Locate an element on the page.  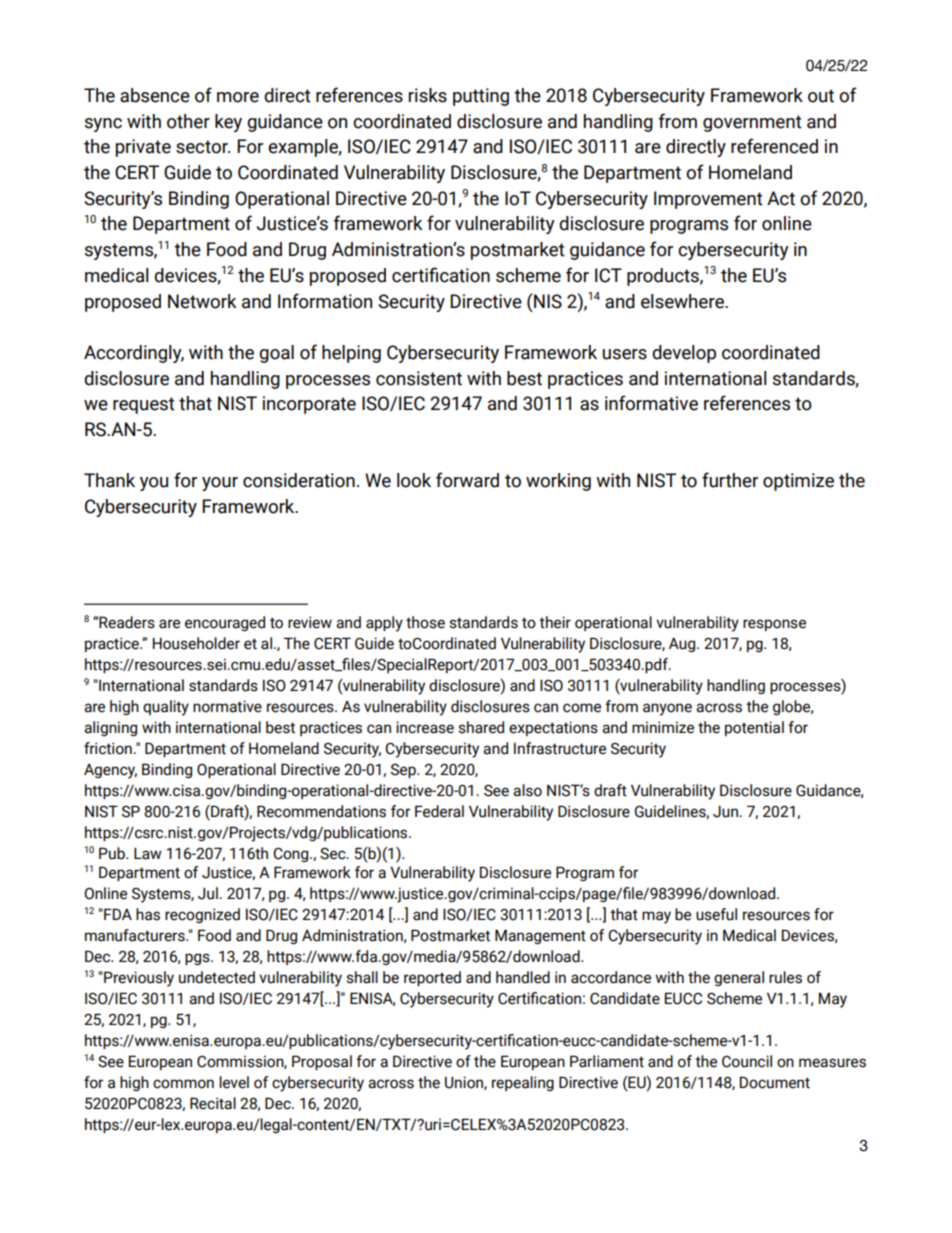
useful is located at coordinates (716, 914).
